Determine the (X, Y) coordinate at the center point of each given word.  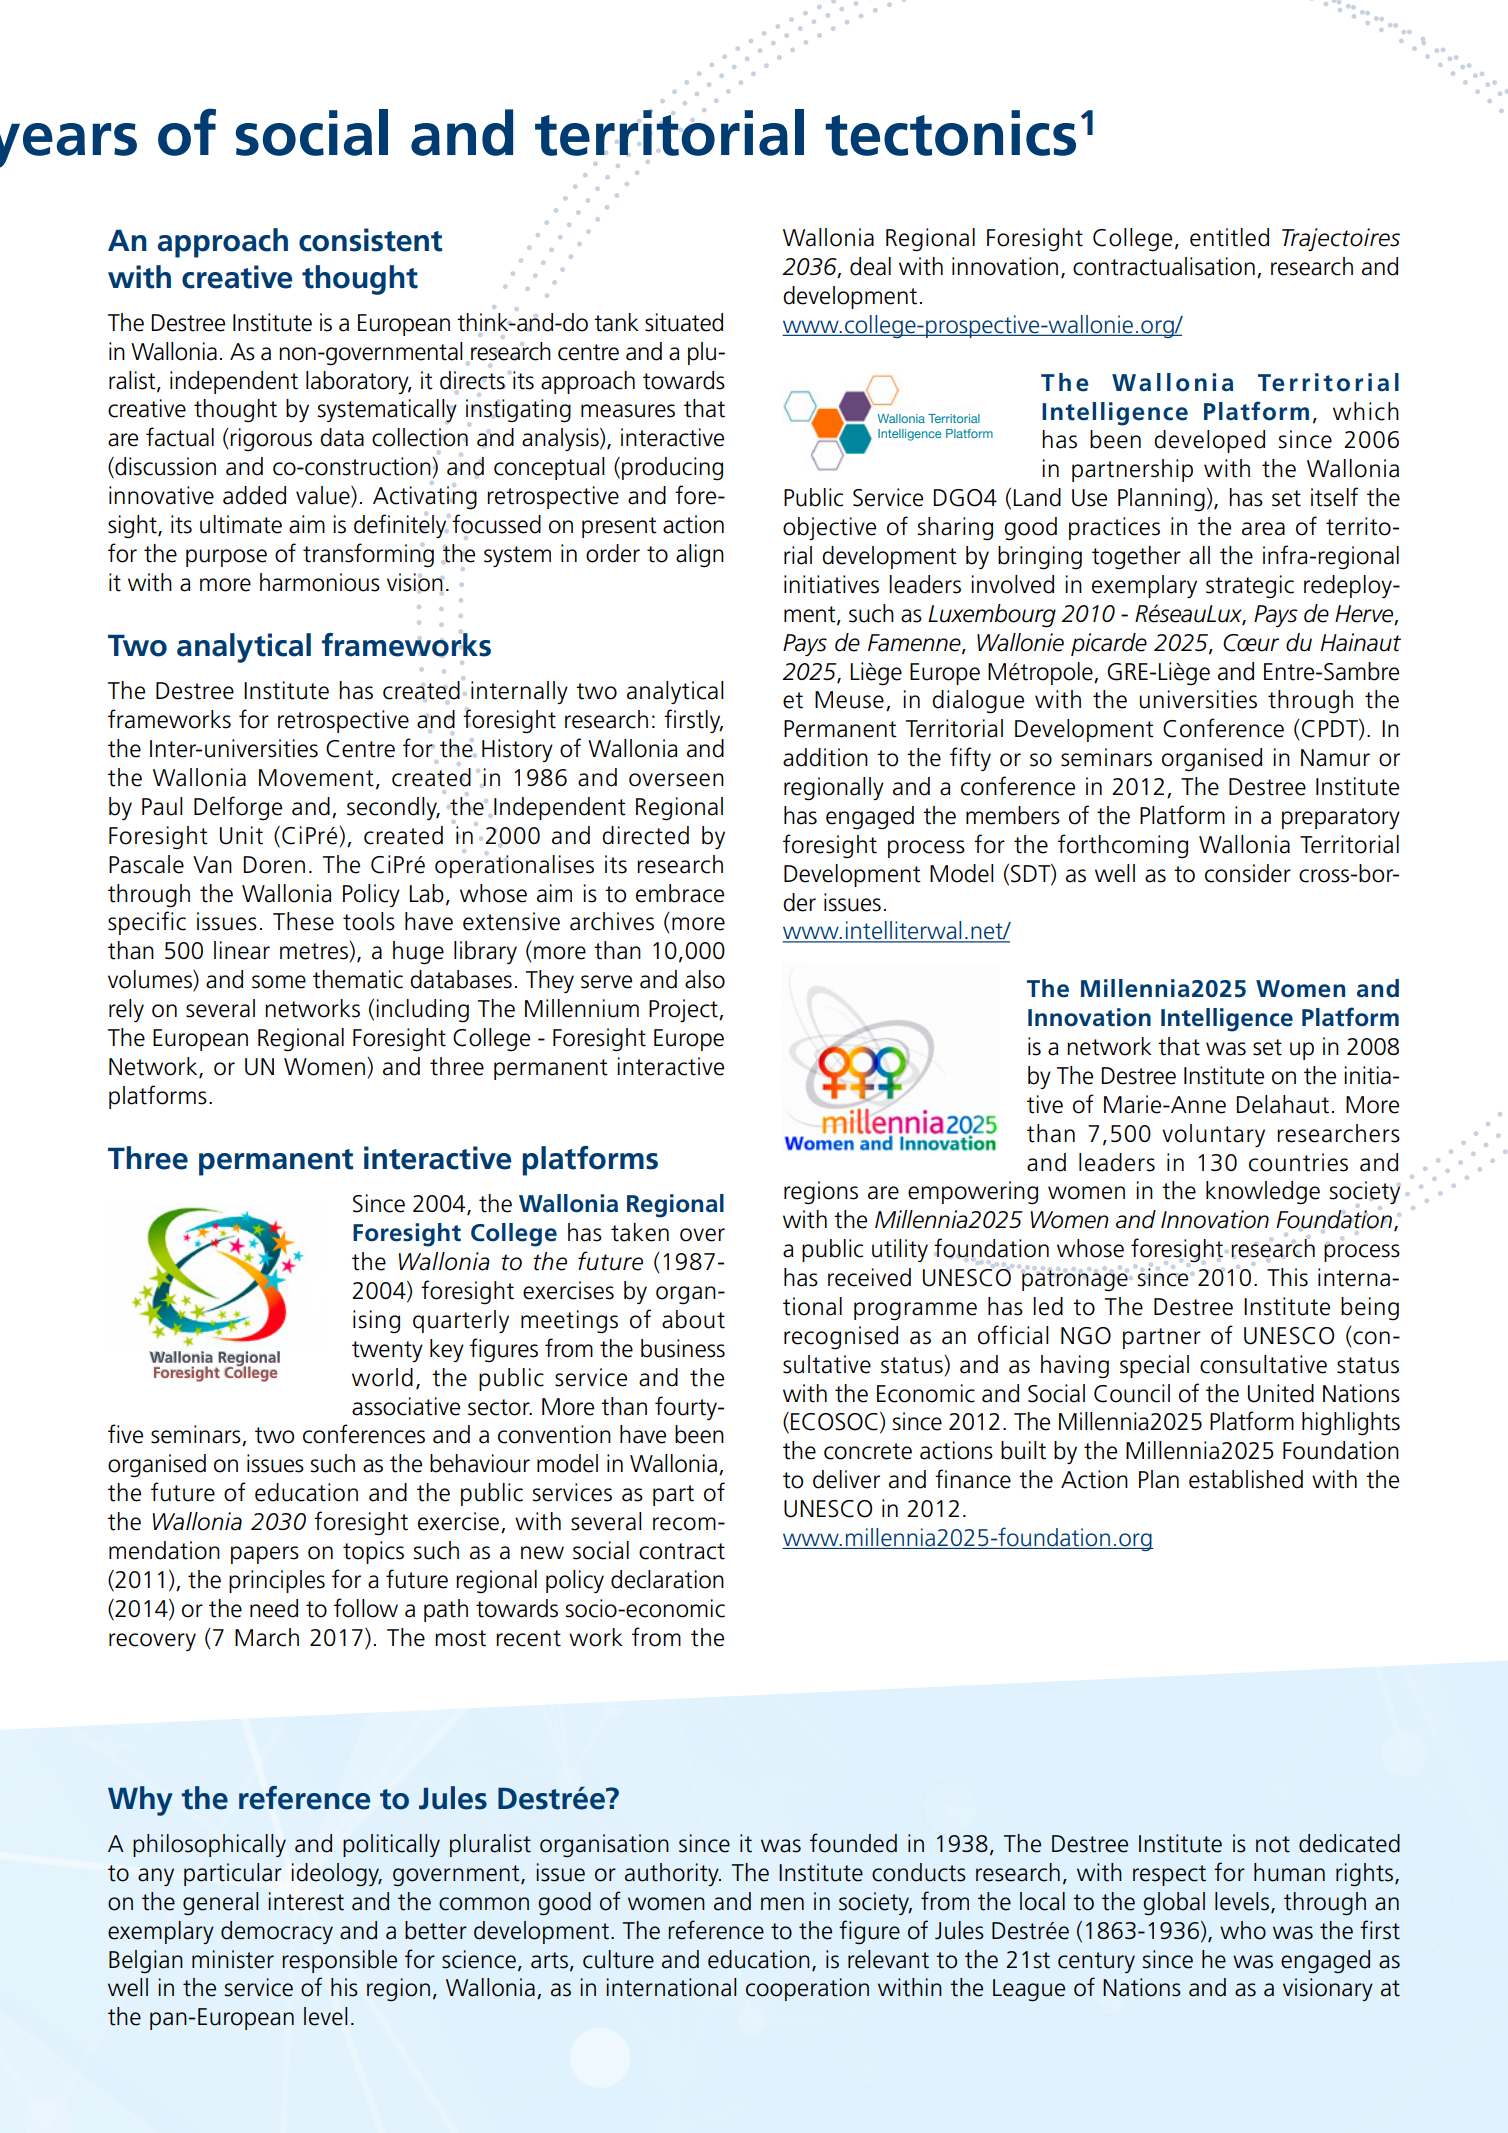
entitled (1229, 237)
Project (684, 1011)
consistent (370, 240)
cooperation (807, 1989)
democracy (277, 1932)
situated (684, 322)
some (279, 982)
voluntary (1213, 1135)
